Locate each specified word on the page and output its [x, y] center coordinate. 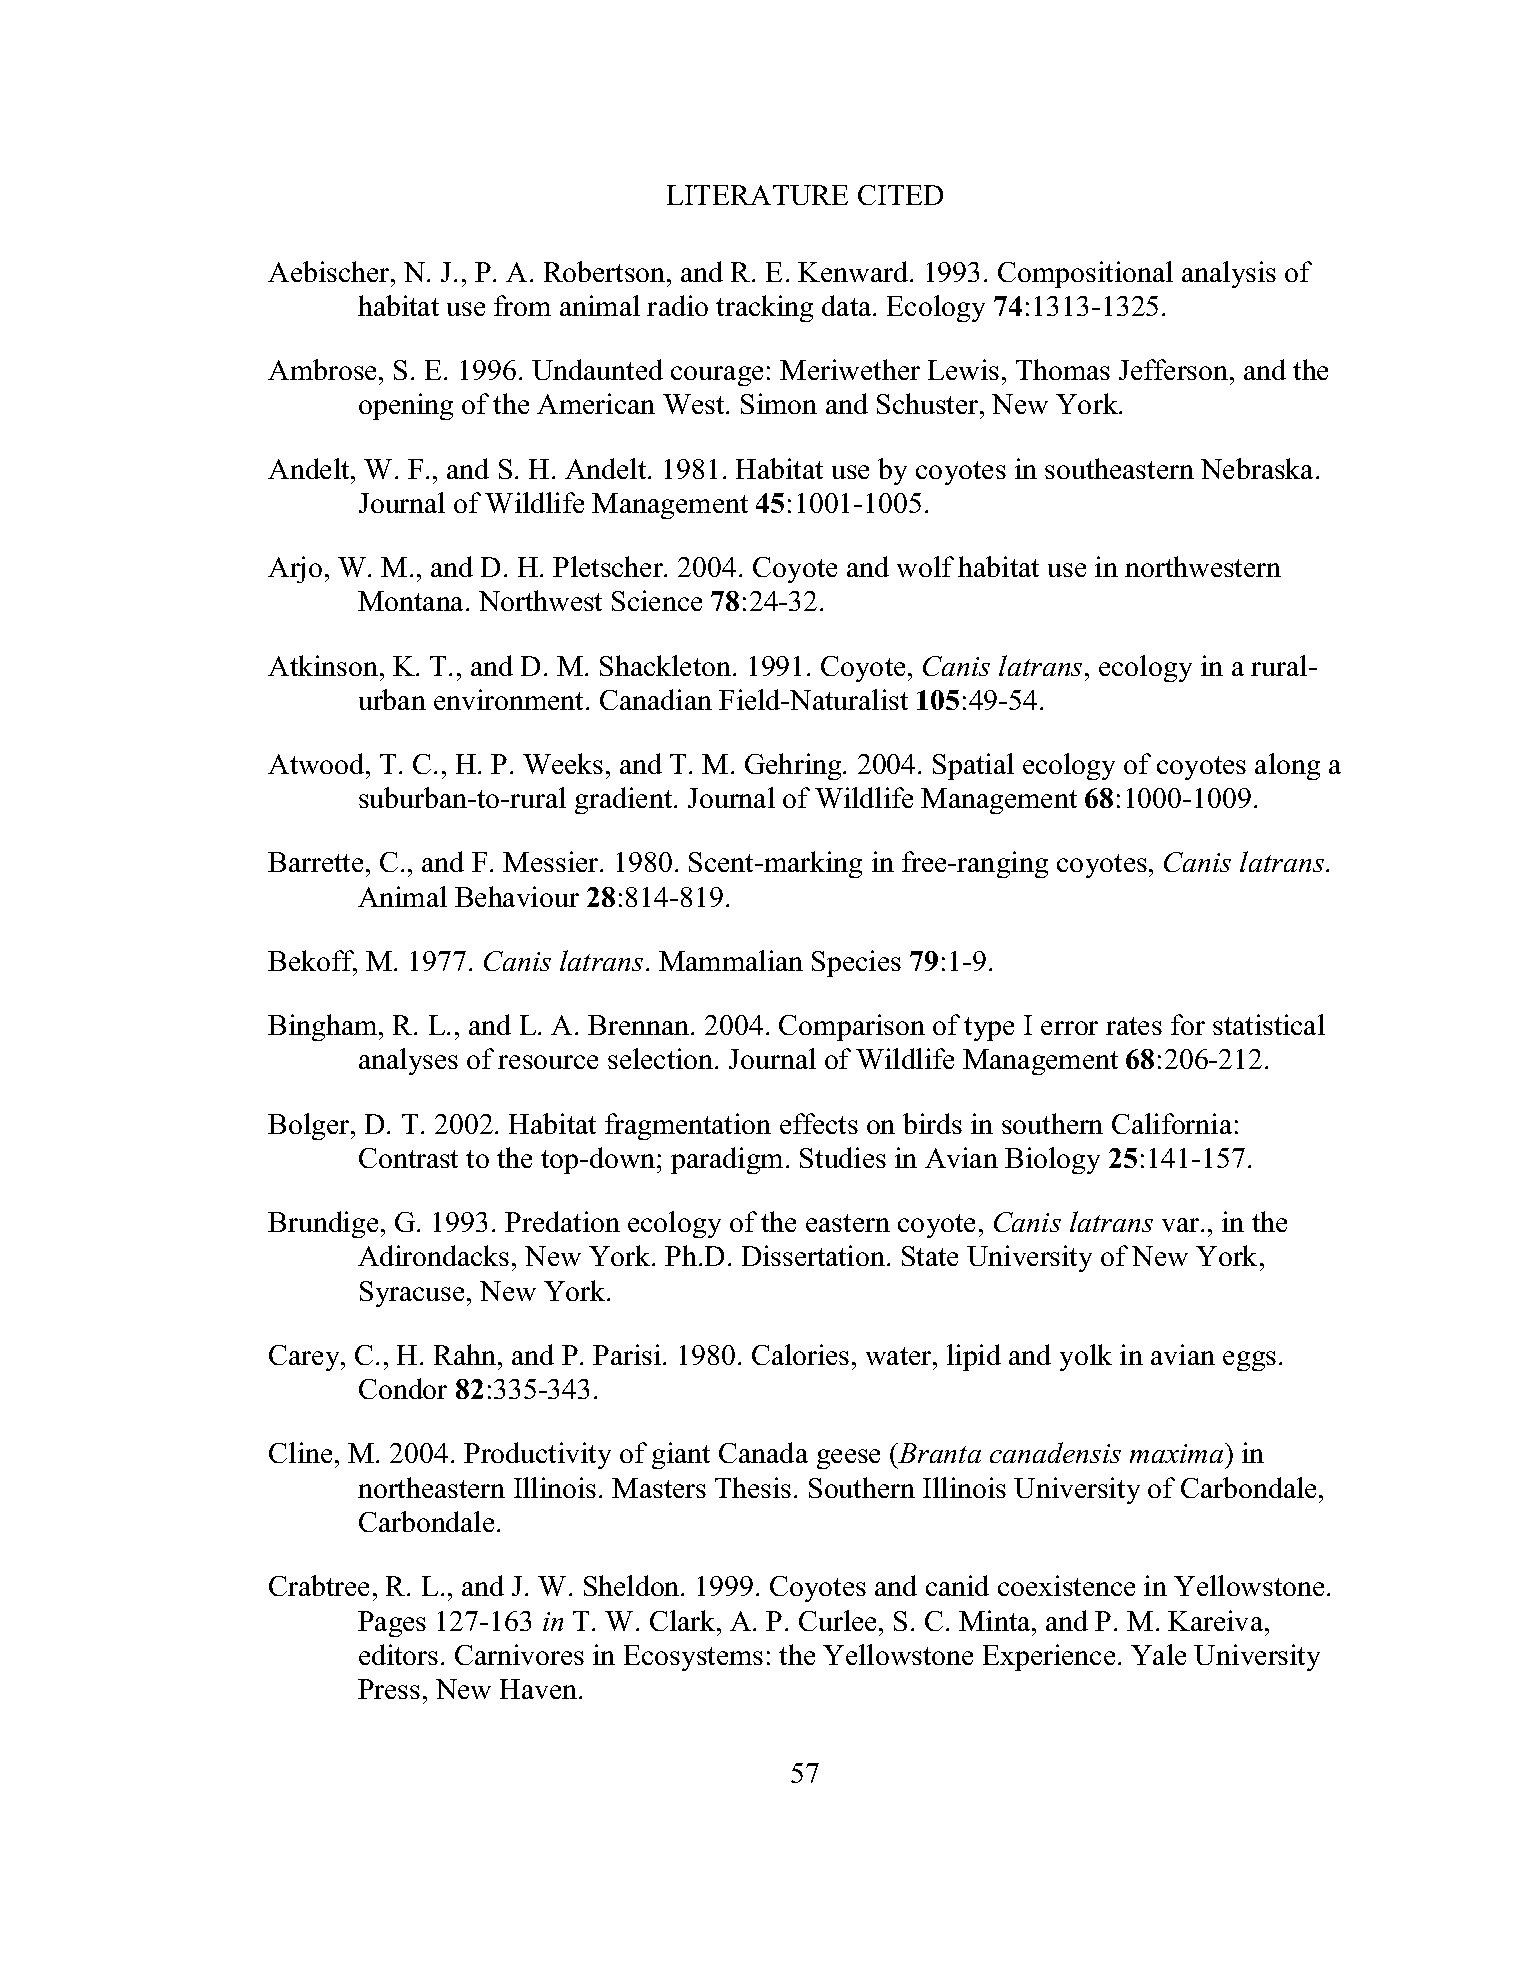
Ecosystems [693, 1658]
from [522, 305]
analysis [1229, 274]
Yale [1158, 1654]
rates [1134, 1026]
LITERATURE [757, 195]
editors [398, 1654]
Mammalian [731, 960]
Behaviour [517, 896]
